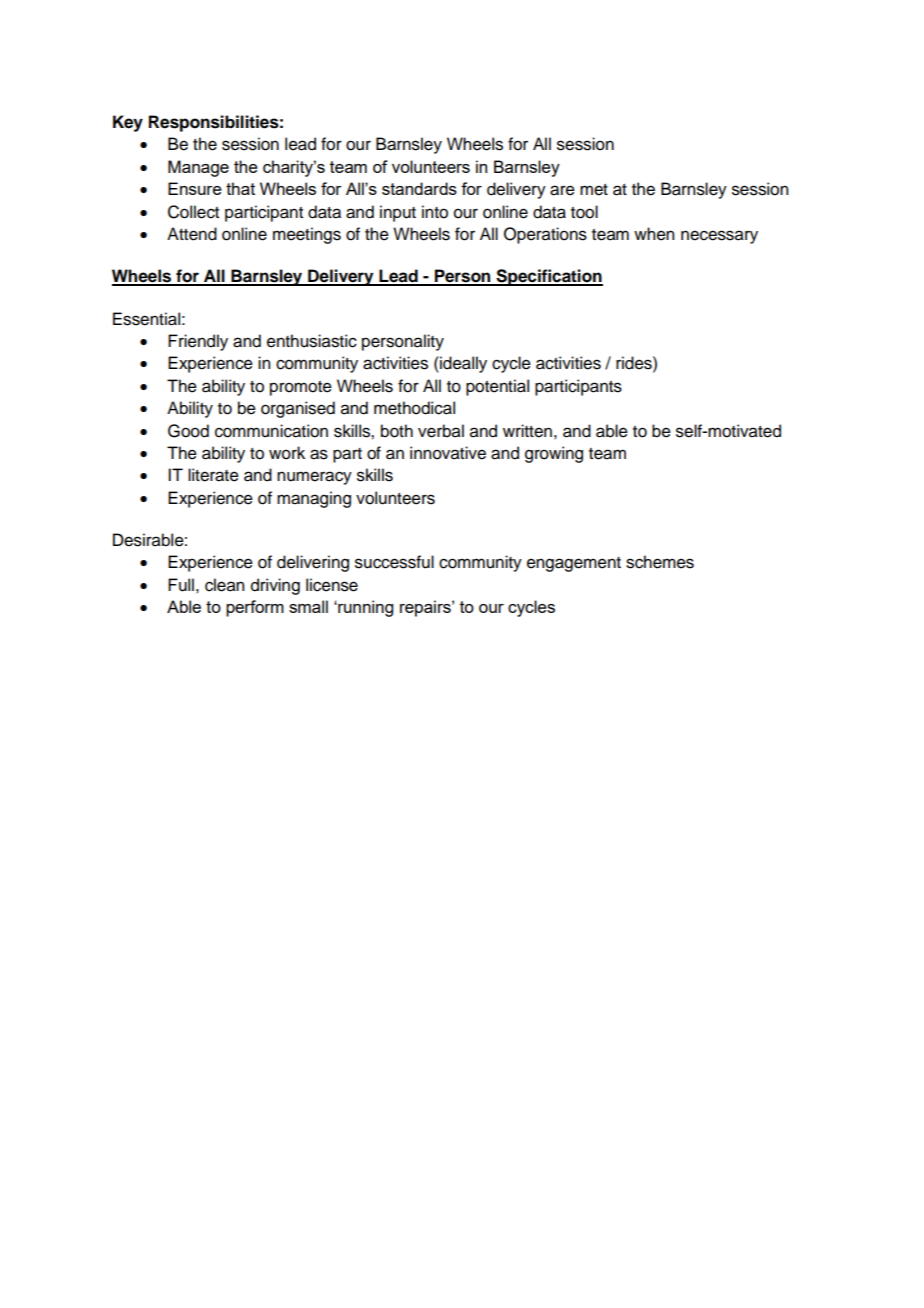 Image resolution: width=924 pixels, height=1308 pixels. Describe the element at coordinates (554, 454) in the page. I see `growing` at that location.
